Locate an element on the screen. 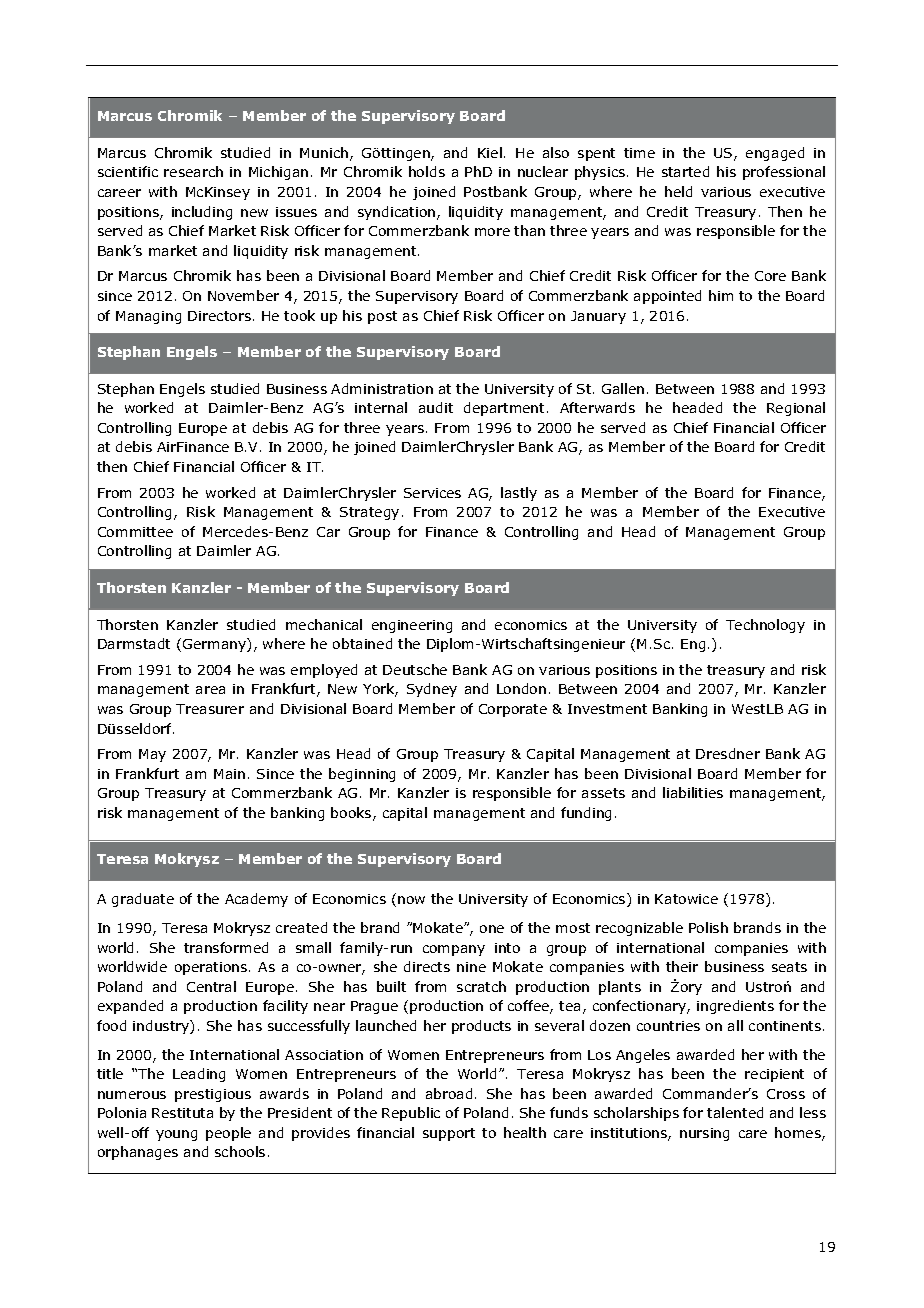 The image size is (924, 1308). liabilities is located at coordinates (693, 792).
